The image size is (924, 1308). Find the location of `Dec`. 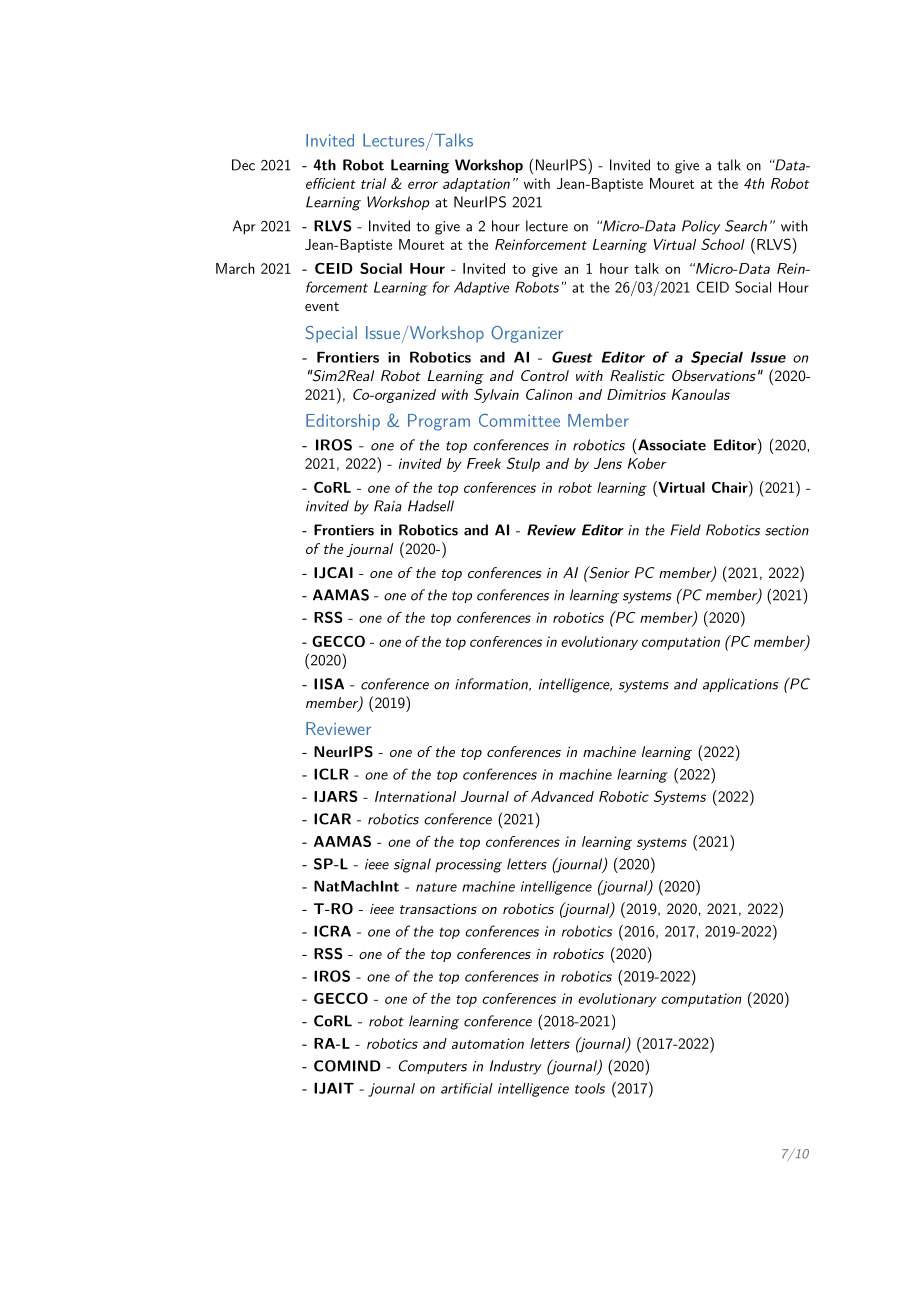

Dec is located at coordinates (243, 165).
